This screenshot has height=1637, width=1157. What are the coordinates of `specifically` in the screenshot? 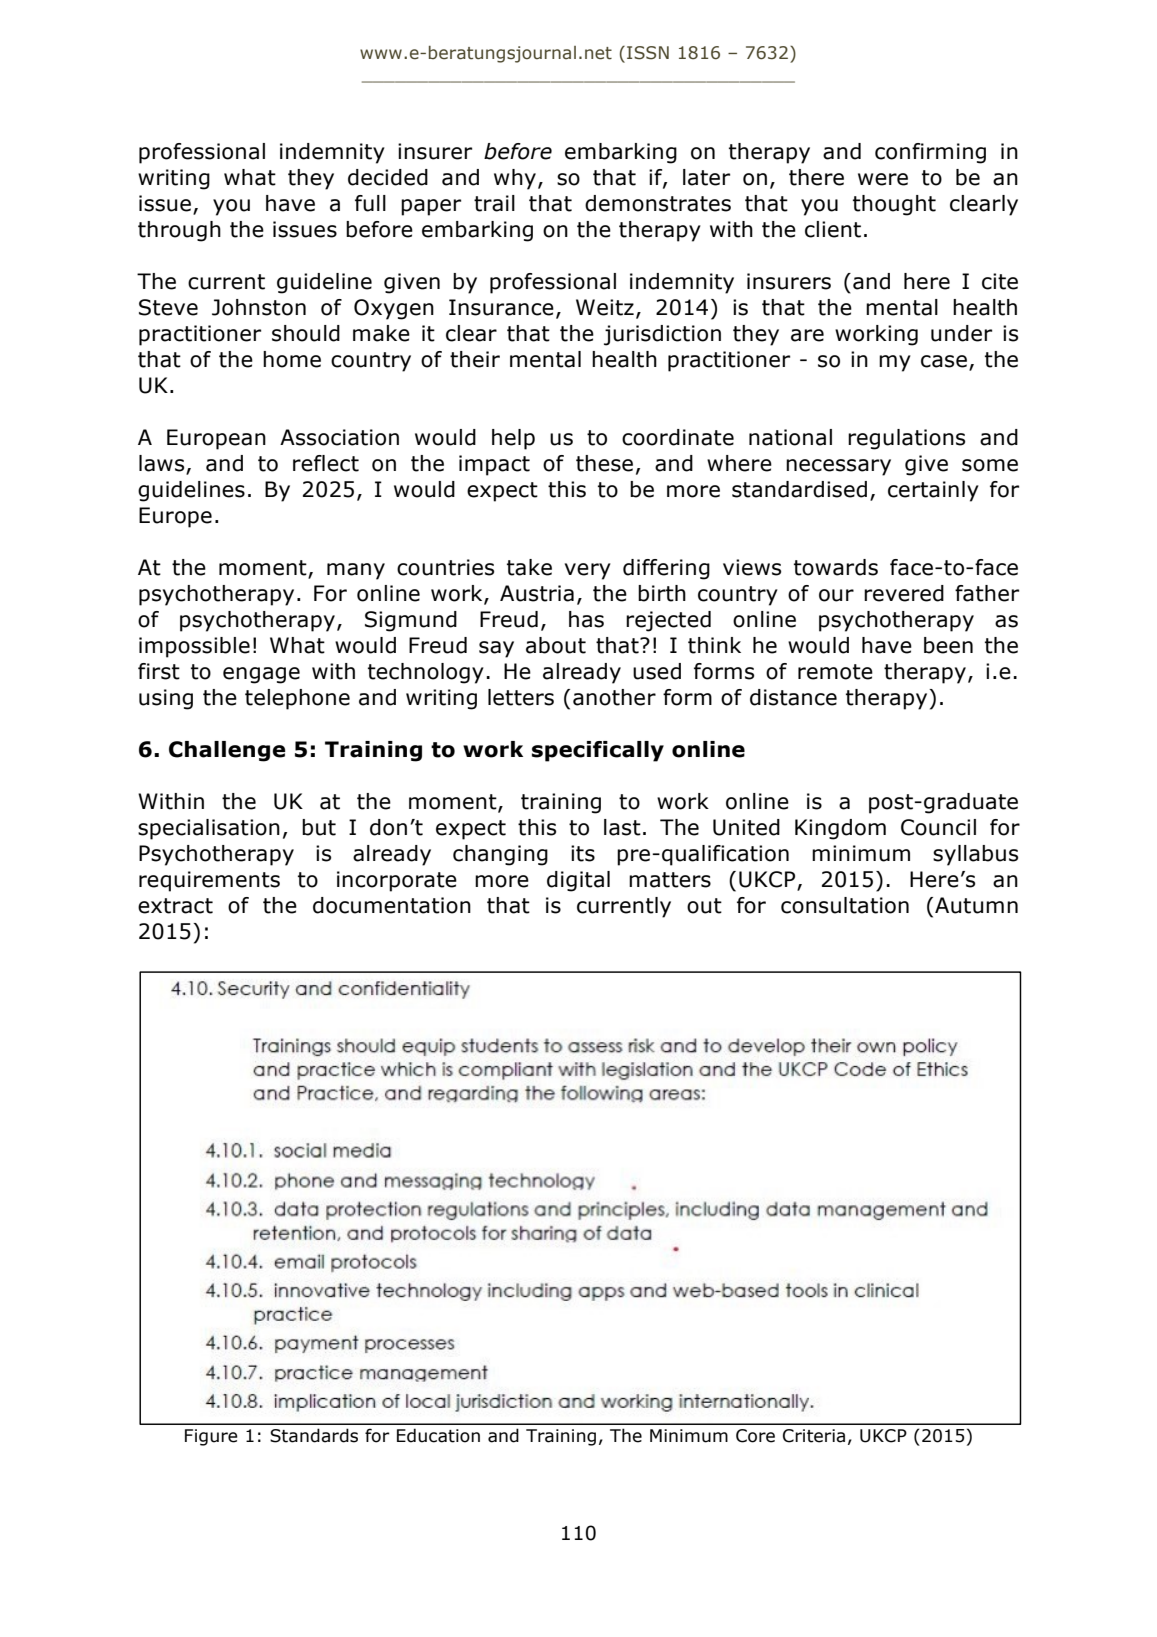 It's located at (598, 751).
